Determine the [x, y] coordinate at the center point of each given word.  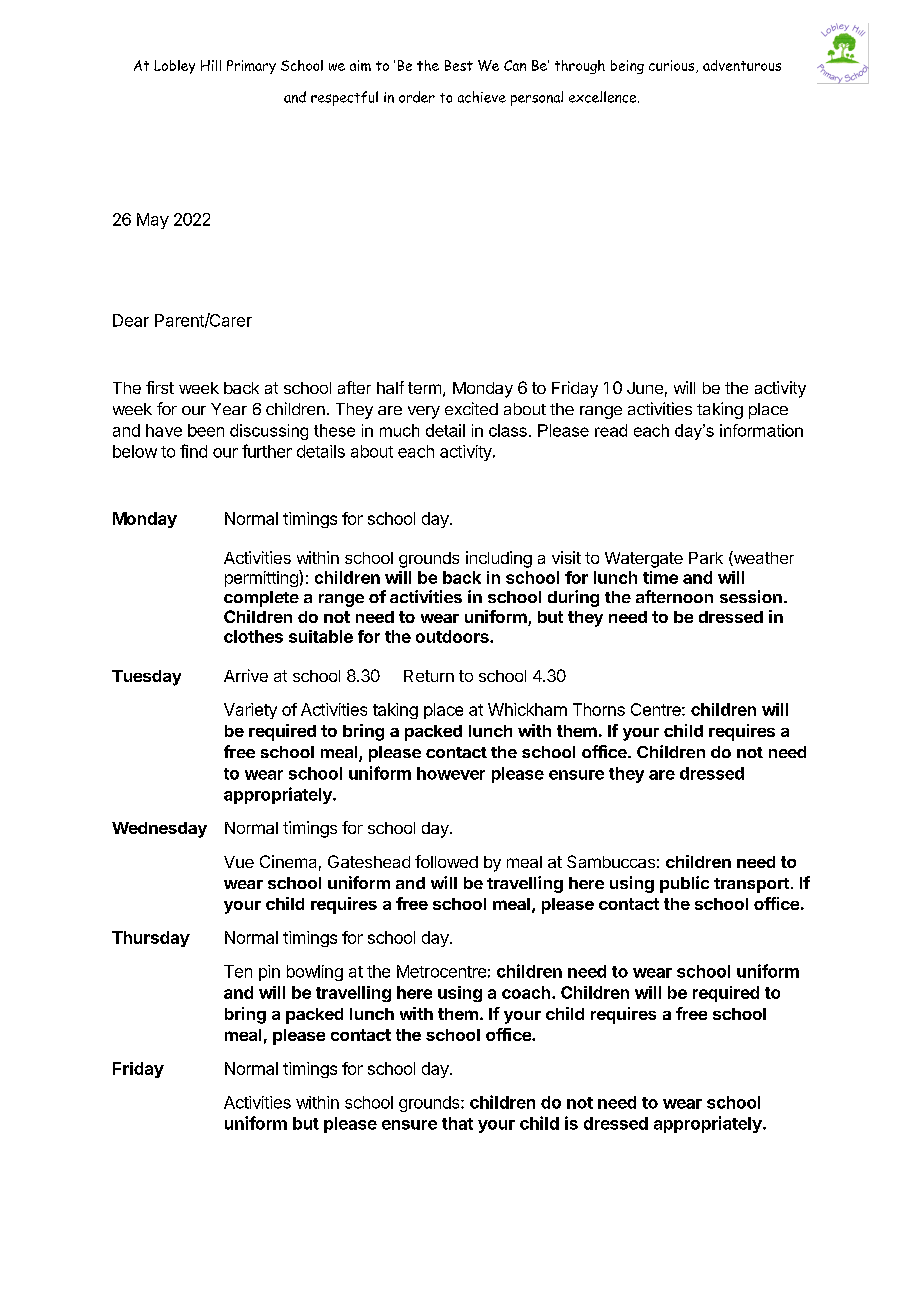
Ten [238, 971]
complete [261, 599]
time [660, 577]
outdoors [453, 636]
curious [673, 66]
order [417, 97]
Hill [211, 65]
